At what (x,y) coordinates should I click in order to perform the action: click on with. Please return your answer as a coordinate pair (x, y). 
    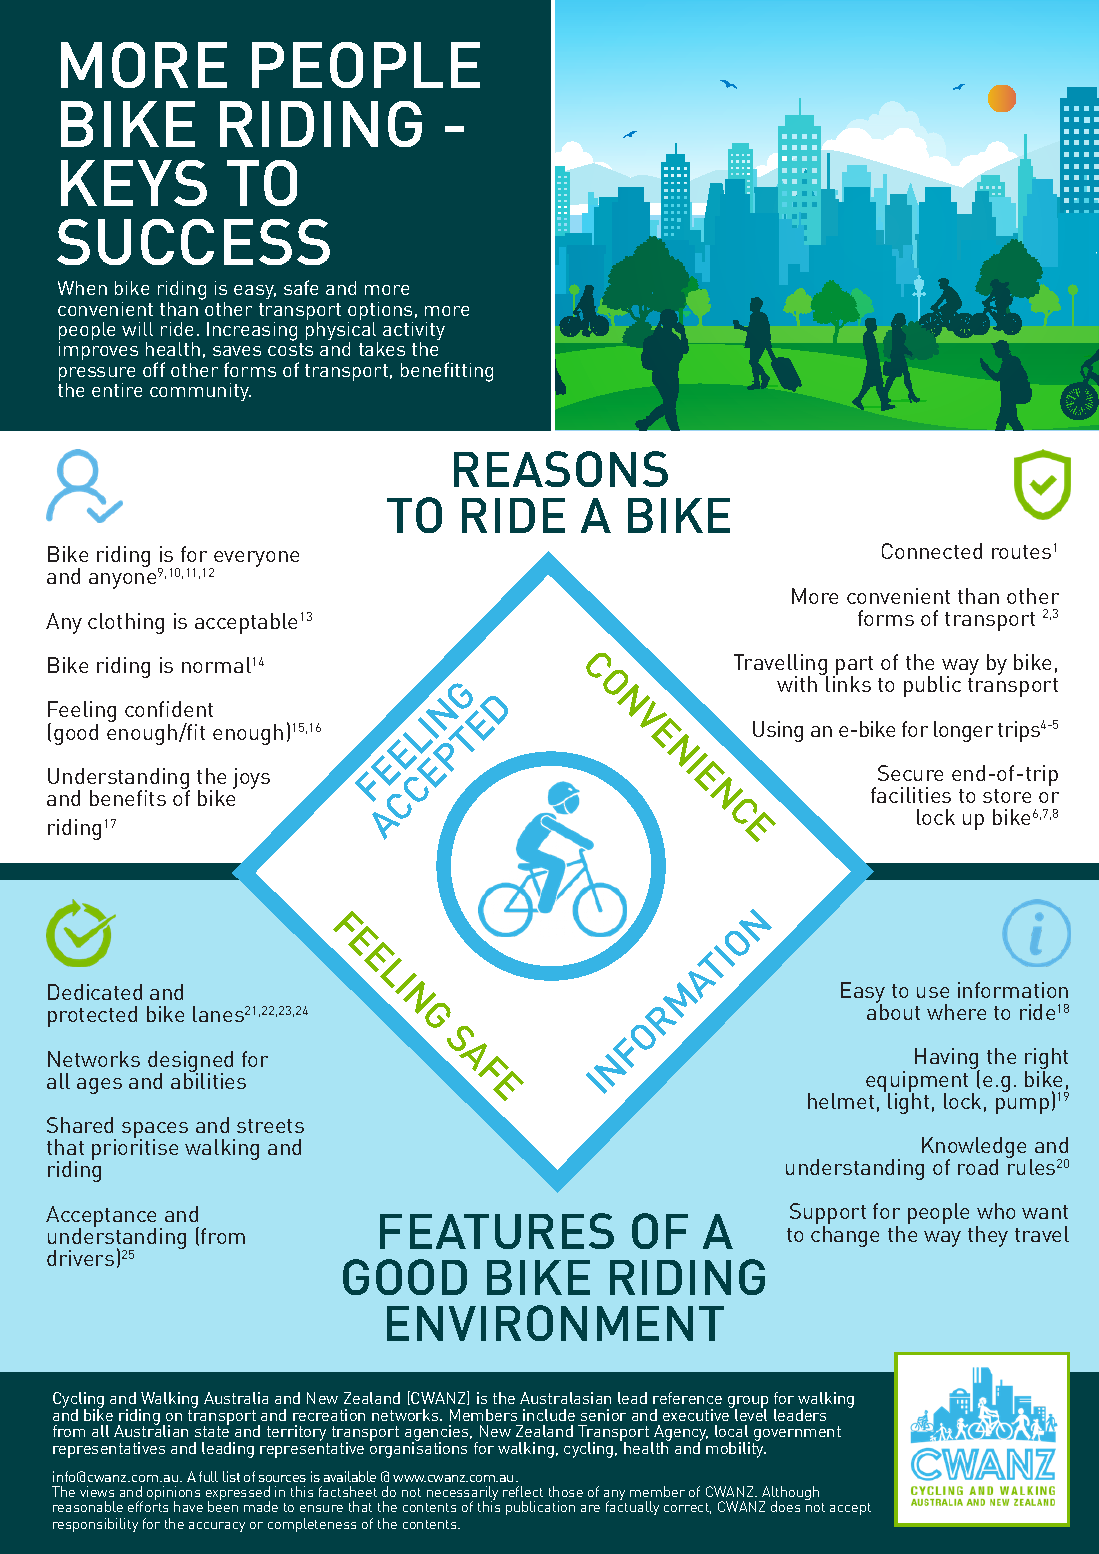
    Looking at the image, I should click on (797, 684).
